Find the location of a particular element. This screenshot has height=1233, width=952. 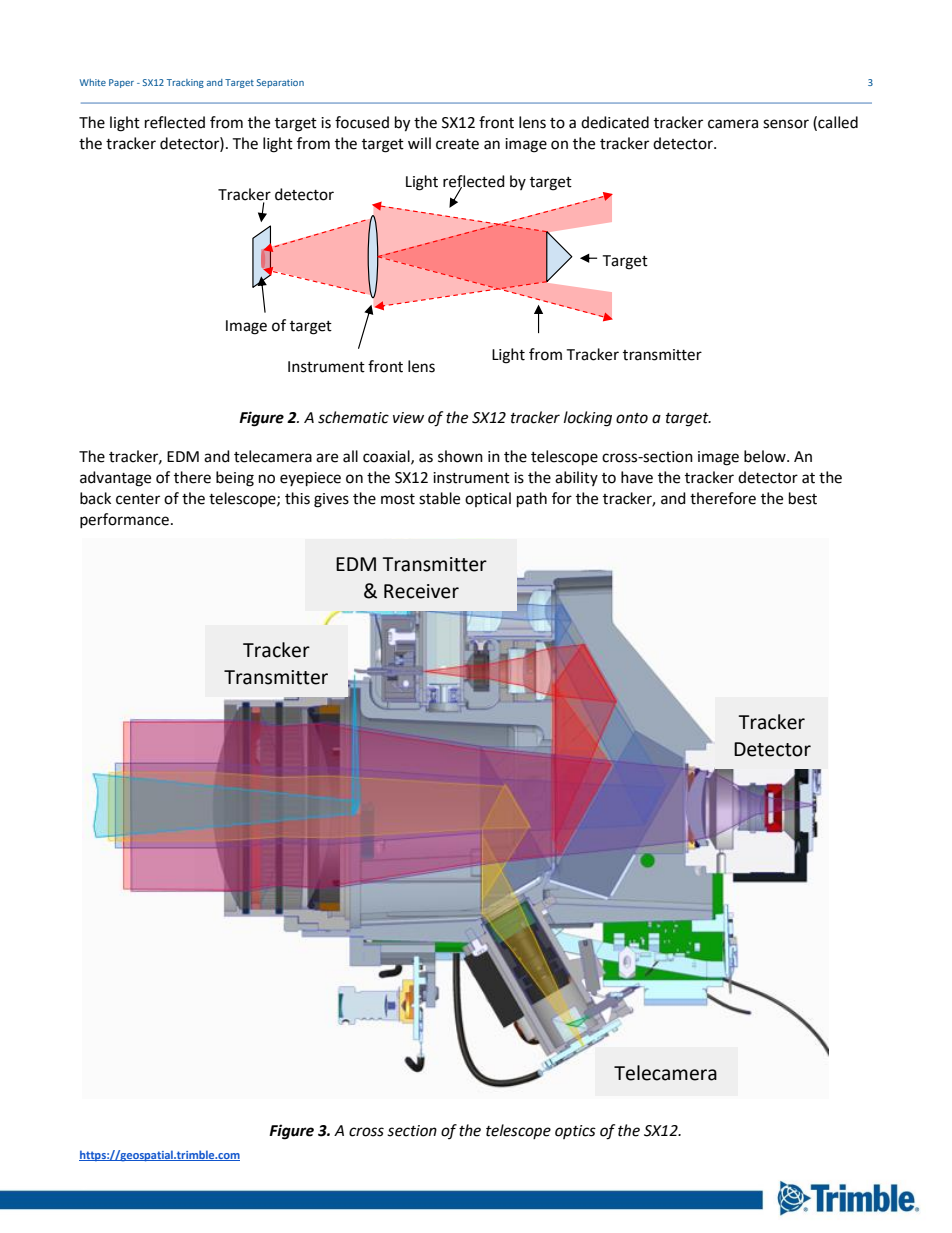

Tracking is located at coordinates (185, 83).
